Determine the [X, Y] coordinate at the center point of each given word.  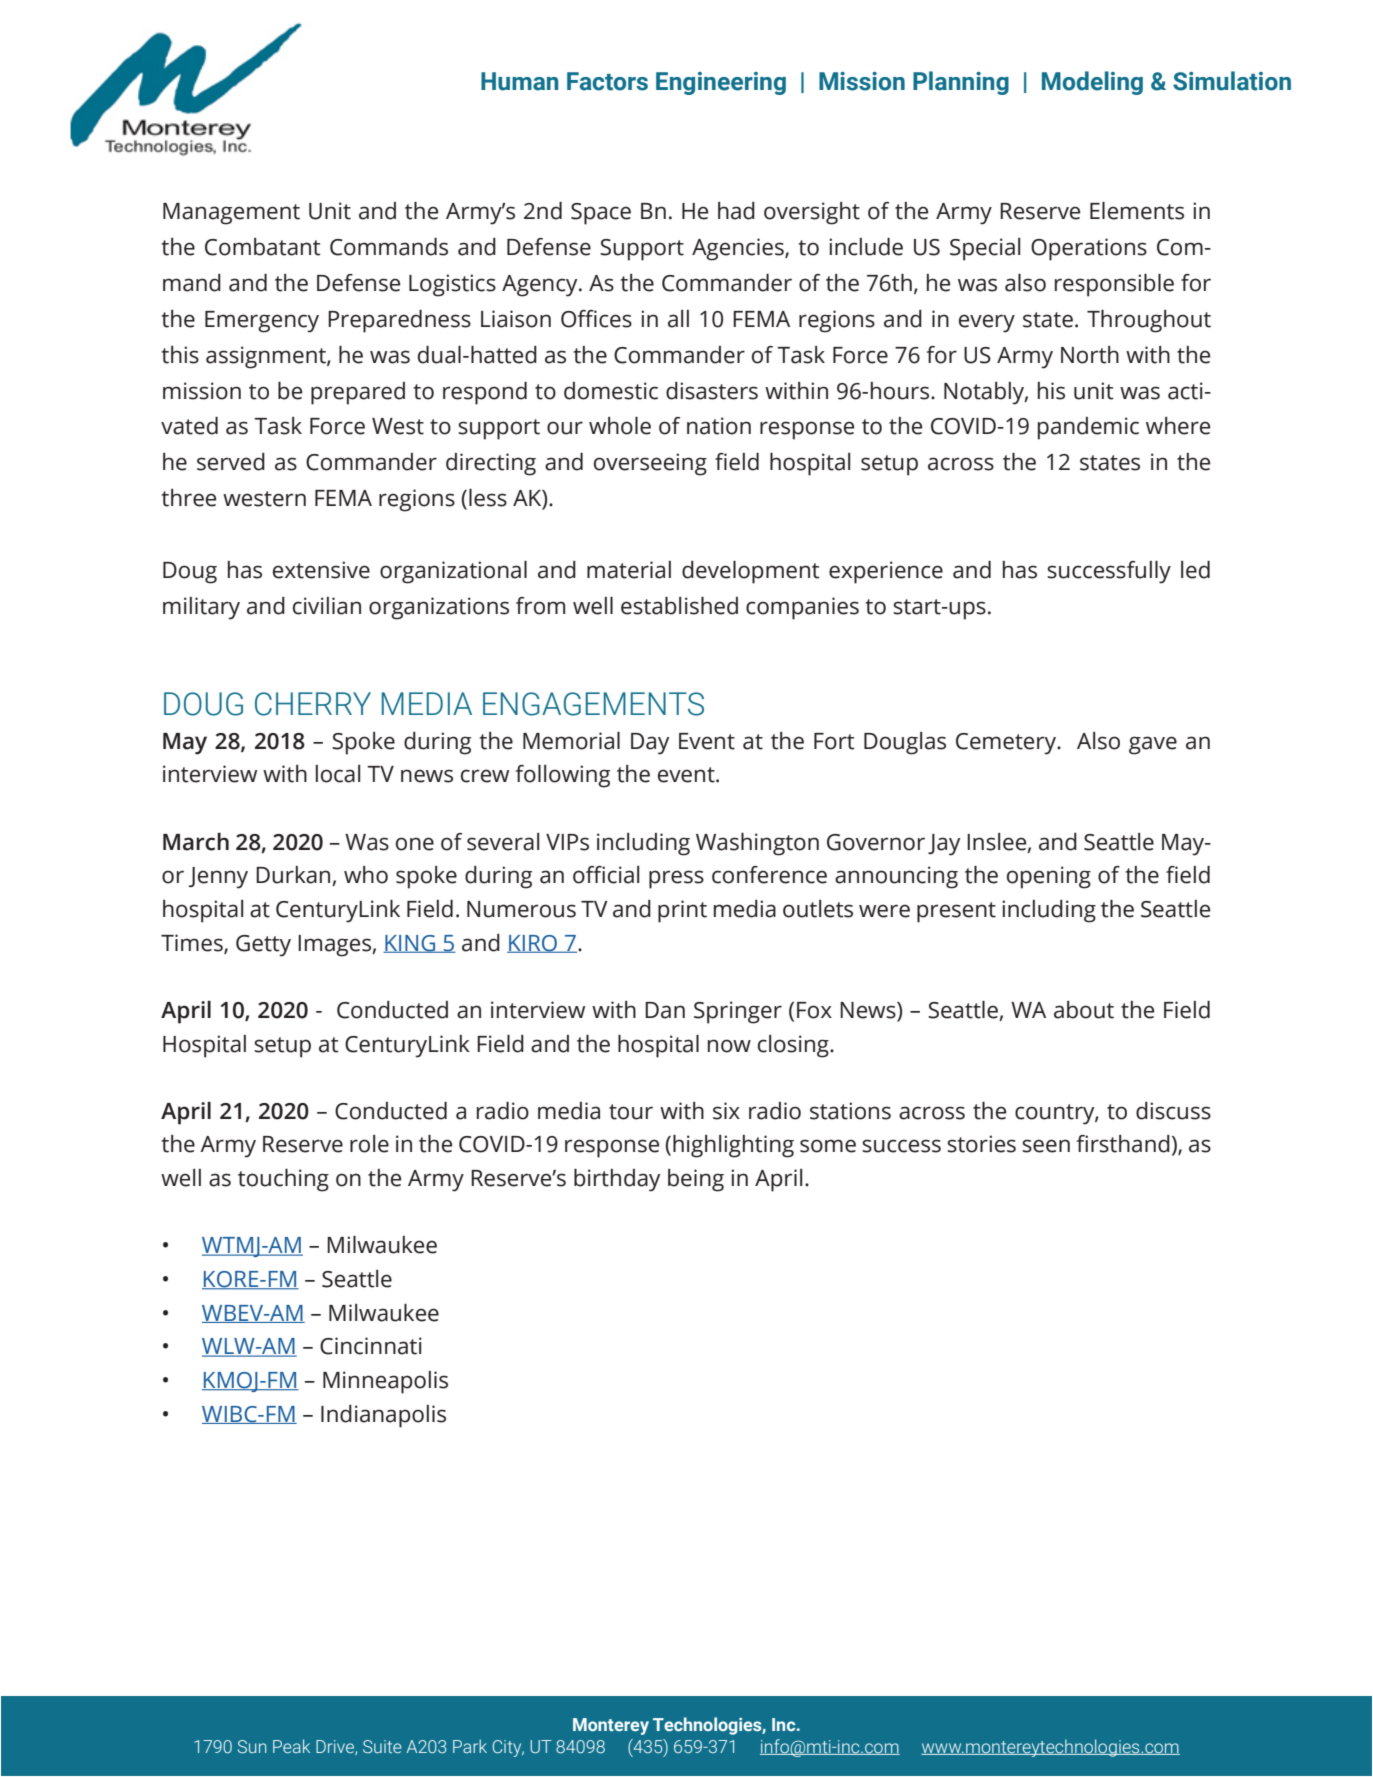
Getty [263, 946]
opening [1049, 877]
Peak [291, 1746]
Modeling [1092, 83]
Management [231, 214]
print [682, 911]
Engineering [721, 83]
